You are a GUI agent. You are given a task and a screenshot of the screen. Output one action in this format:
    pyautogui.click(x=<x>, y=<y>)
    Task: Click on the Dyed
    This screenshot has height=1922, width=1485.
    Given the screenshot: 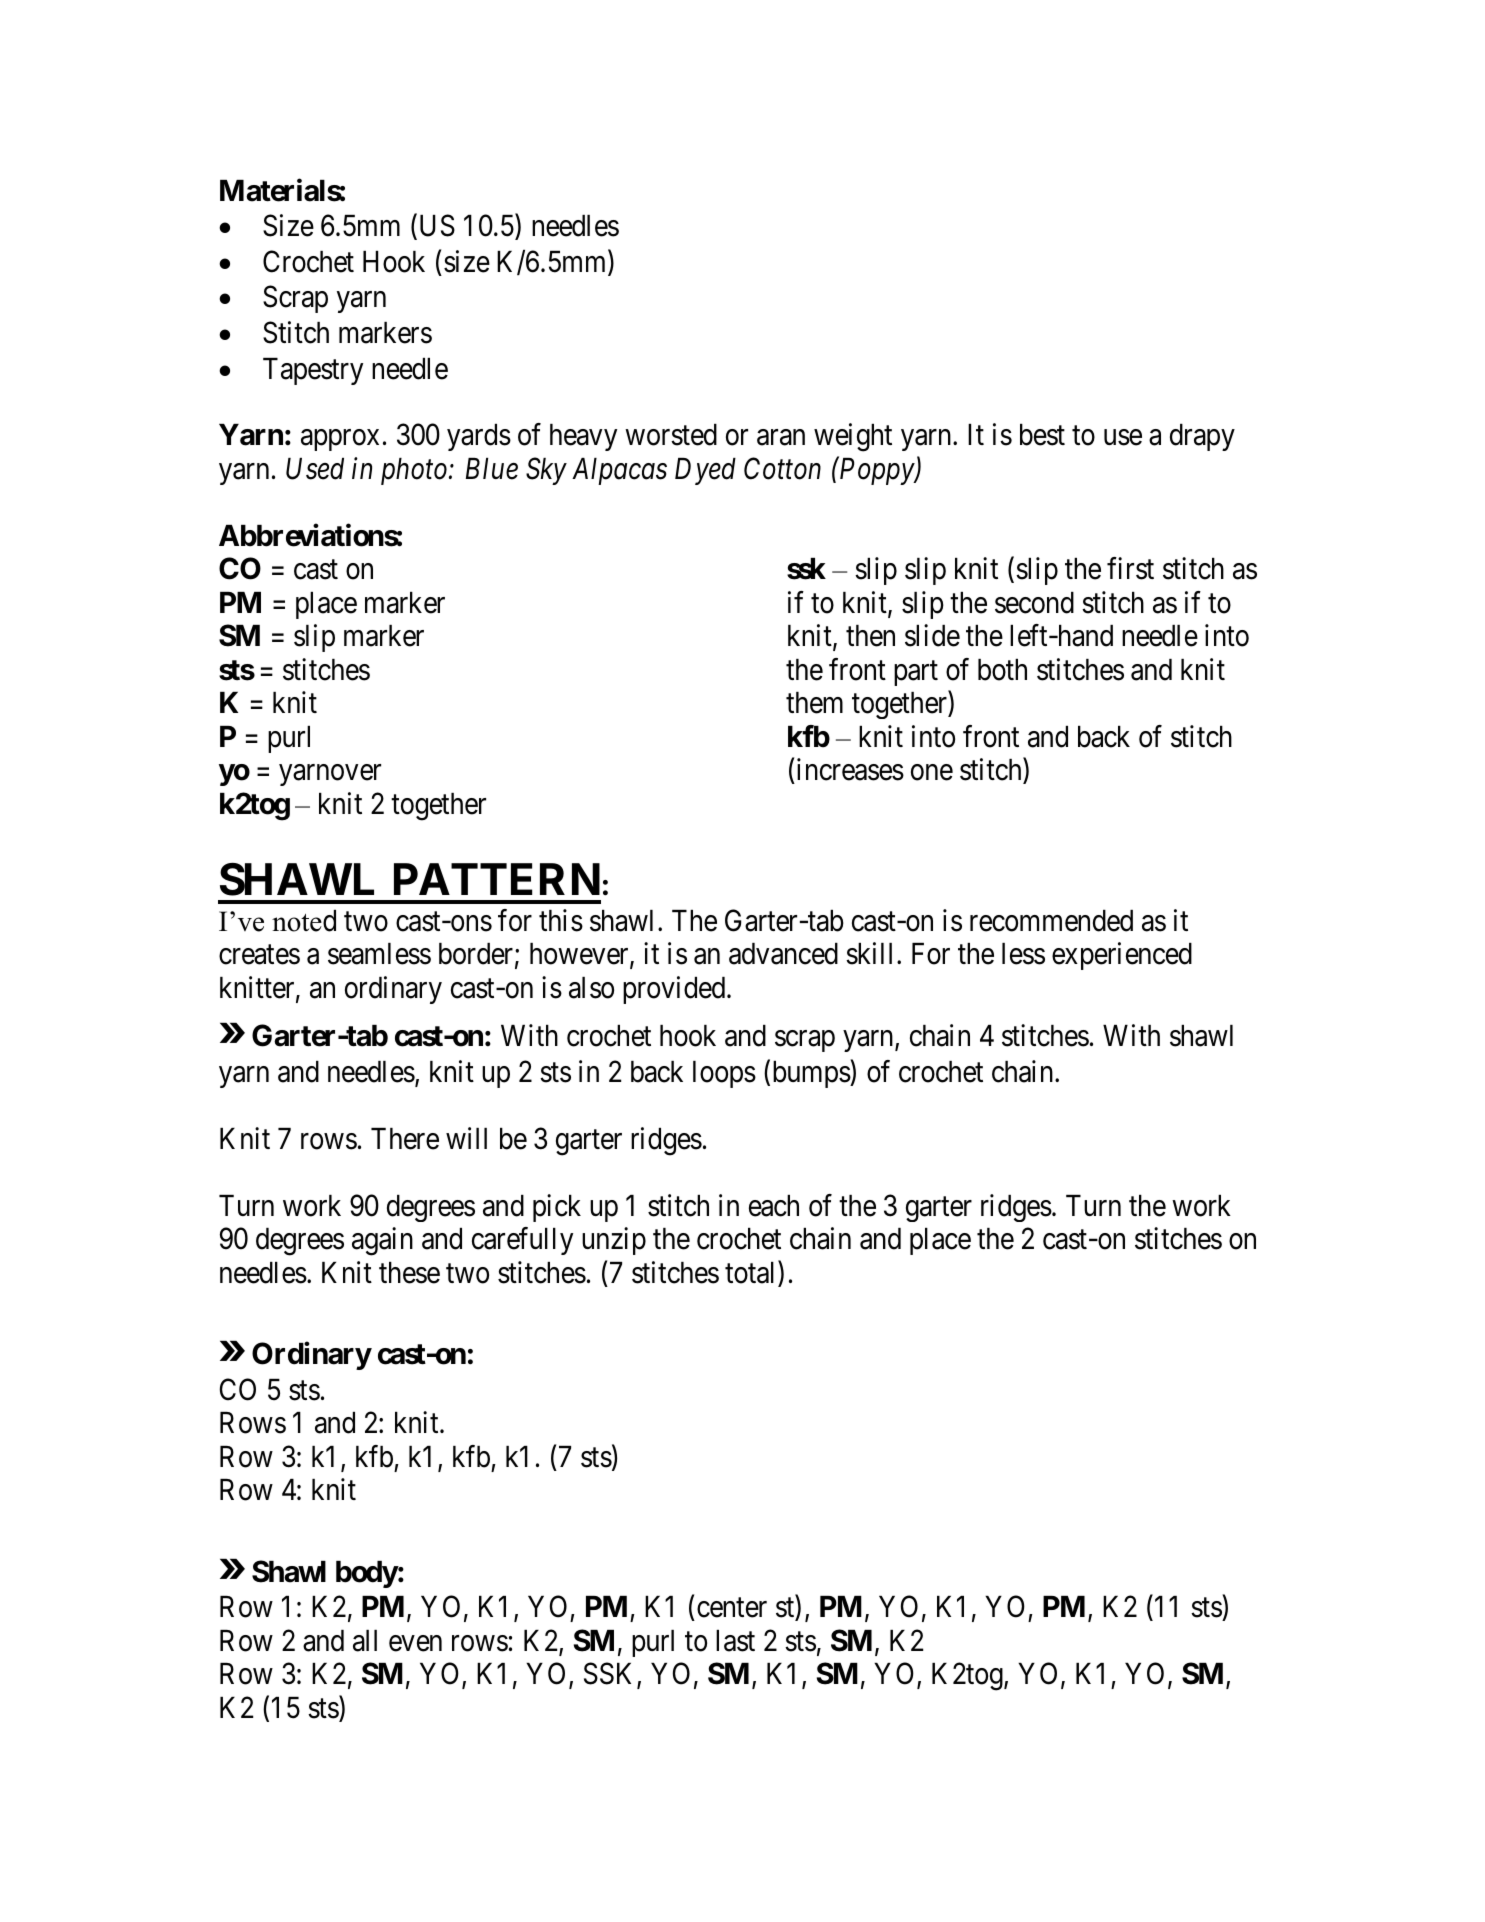 What is the action you would take?
    pyautogui.click(x=705, y=471)
